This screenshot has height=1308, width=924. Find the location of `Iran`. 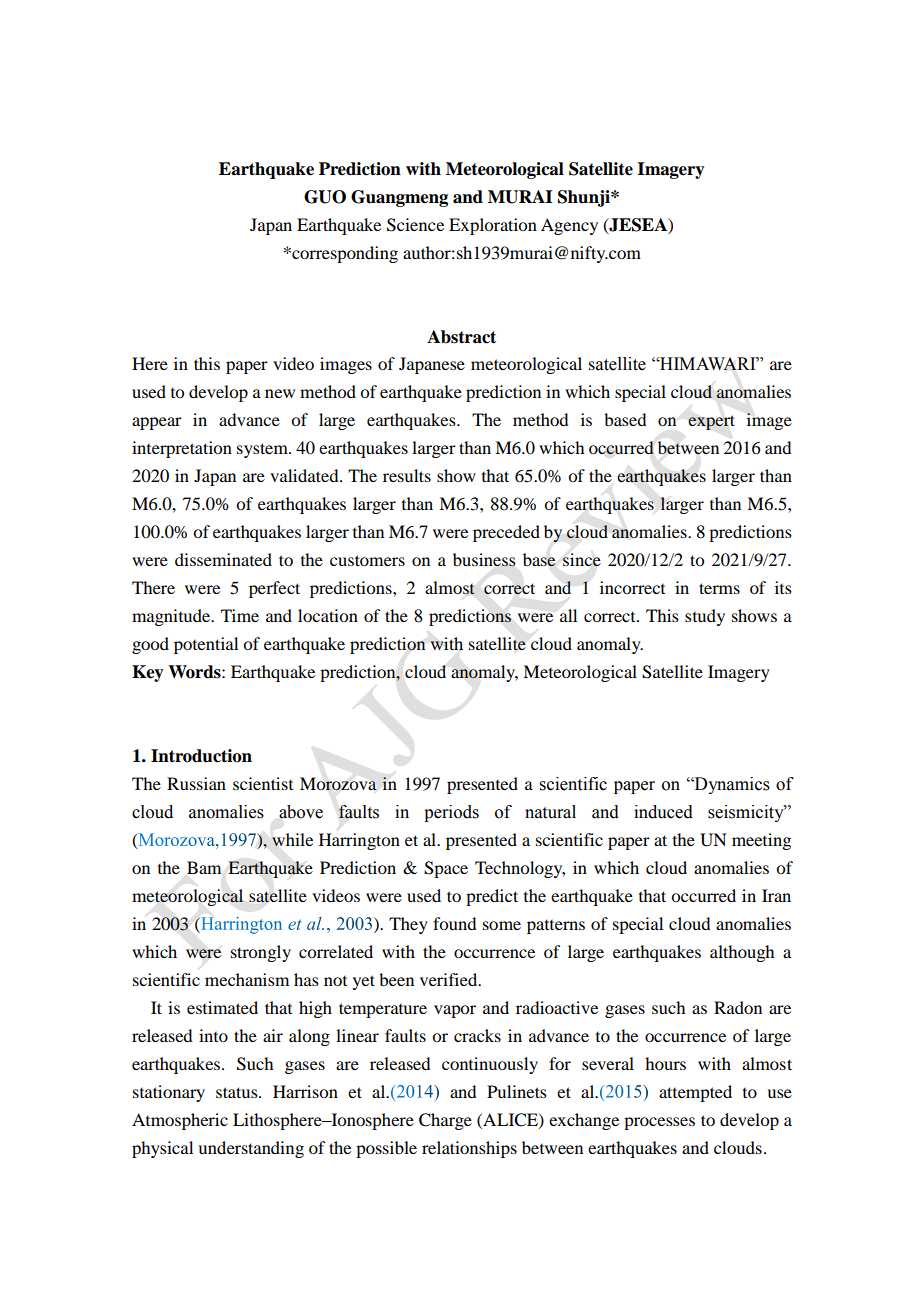

Iran is located at coordinates (776, 895).
